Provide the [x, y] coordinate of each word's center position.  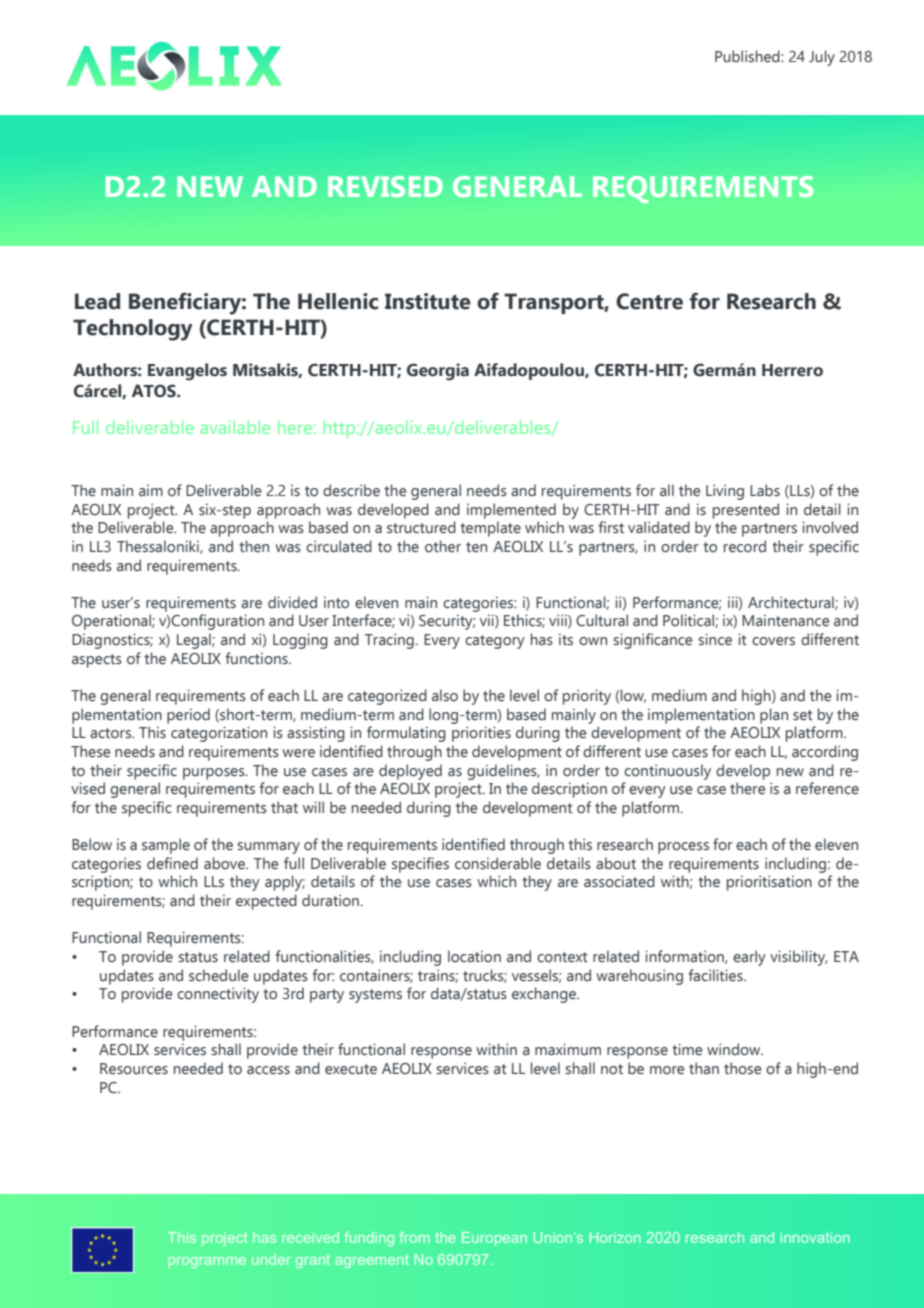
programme [207, 1262]
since [715, 639]
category [495, 642]
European [494, 1239]
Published [748, 56]
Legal [195, 641]
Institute [428, 301]
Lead [97, 301]
